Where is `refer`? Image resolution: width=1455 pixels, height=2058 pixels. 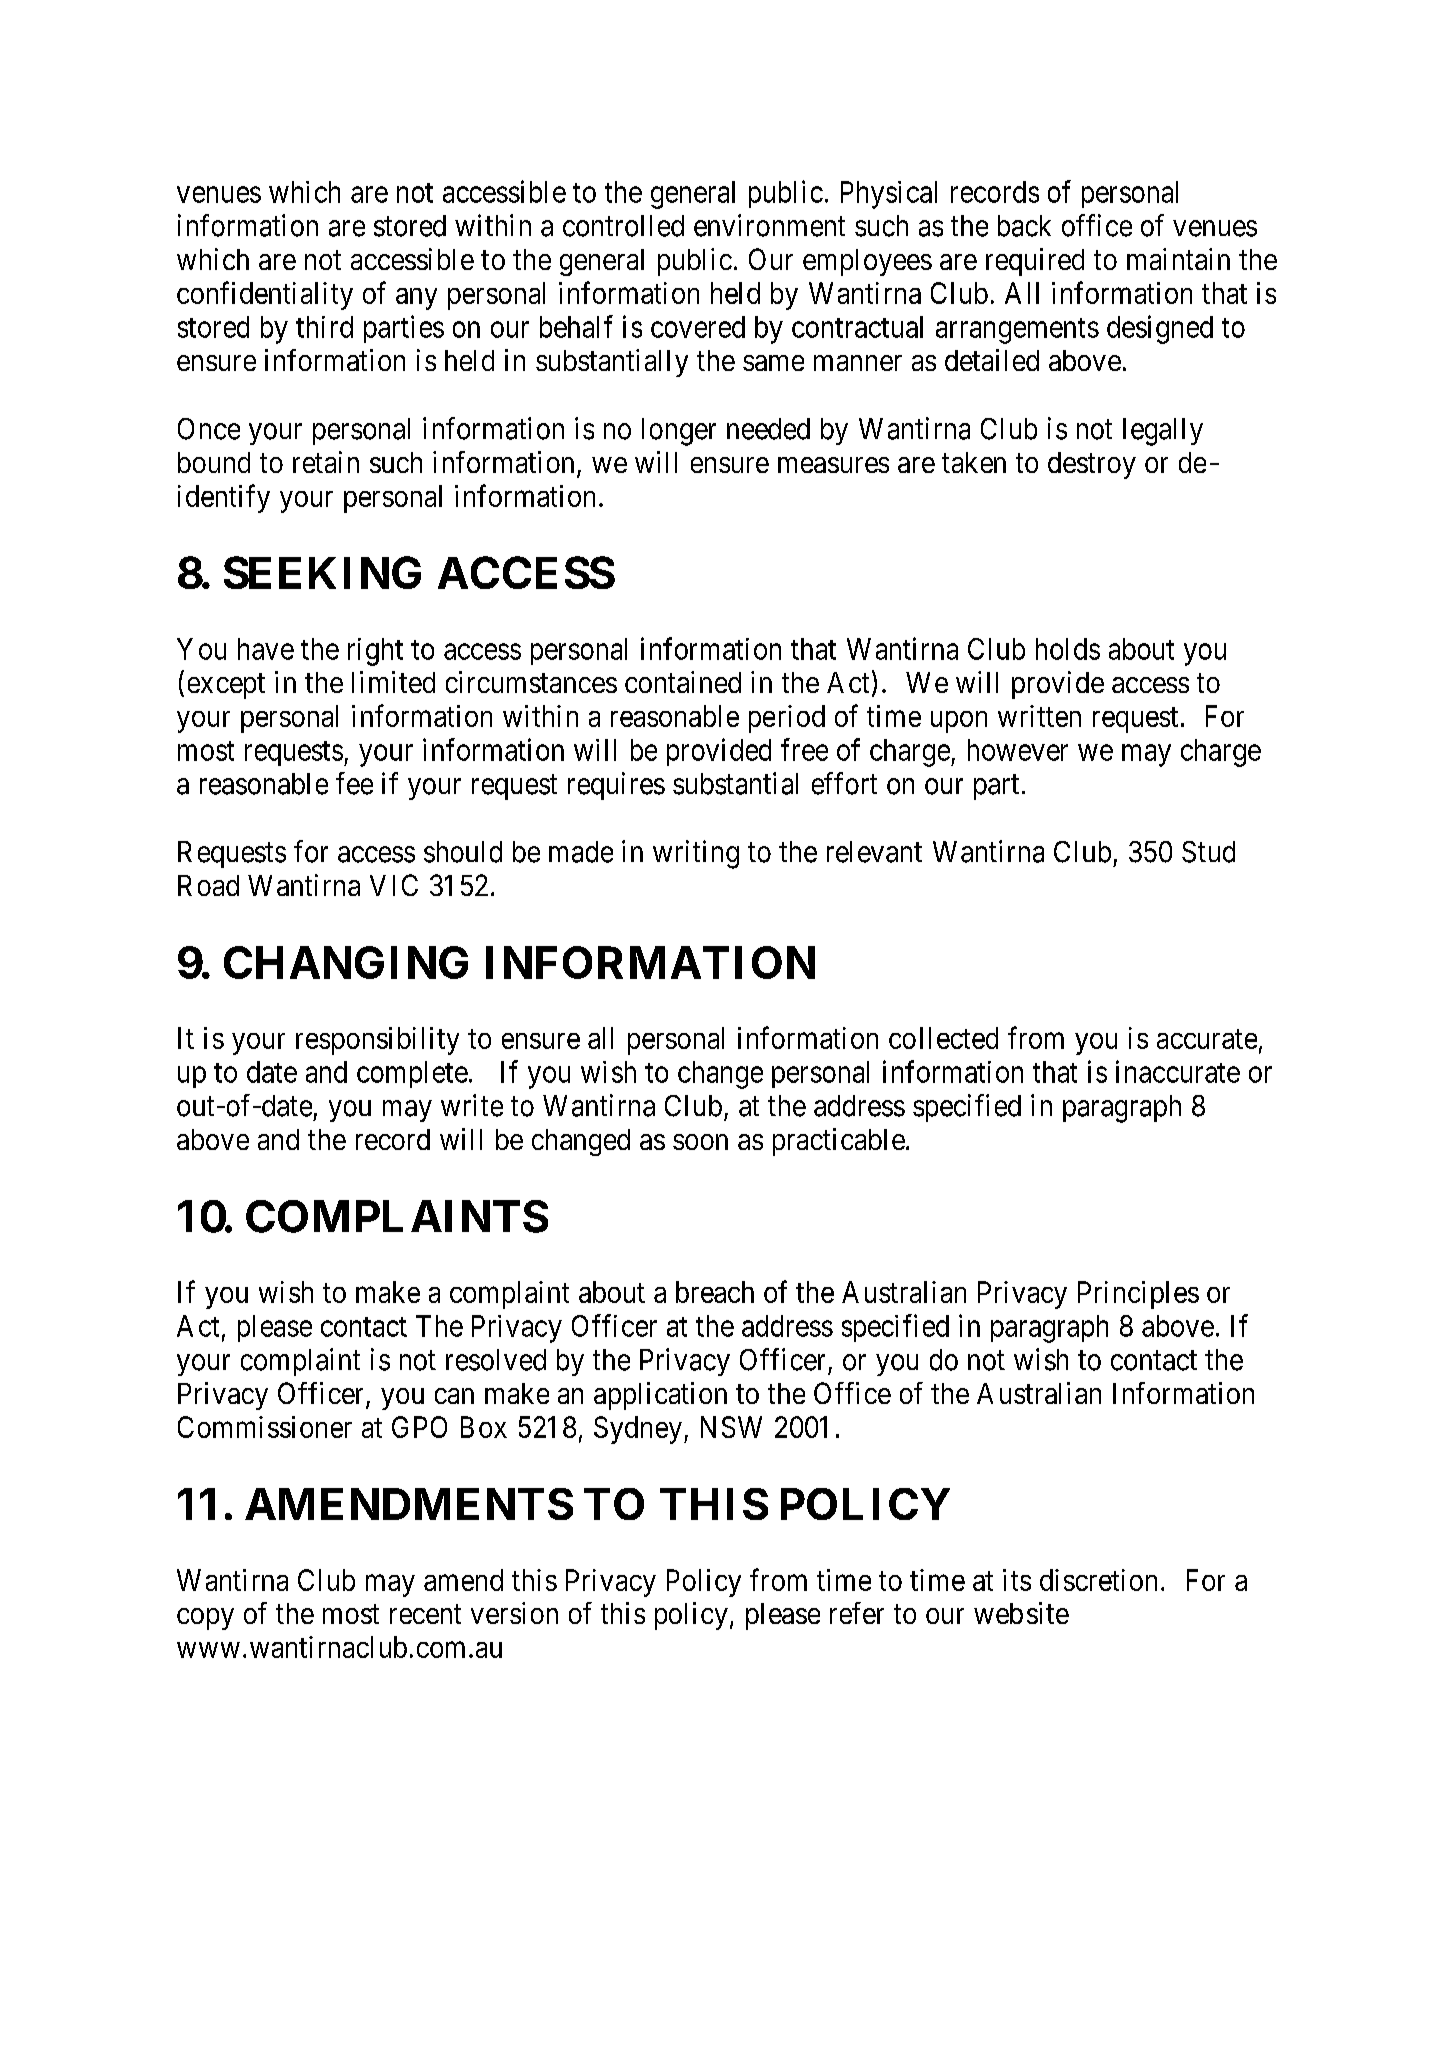 refer is located at coordinates (857, 1613).
